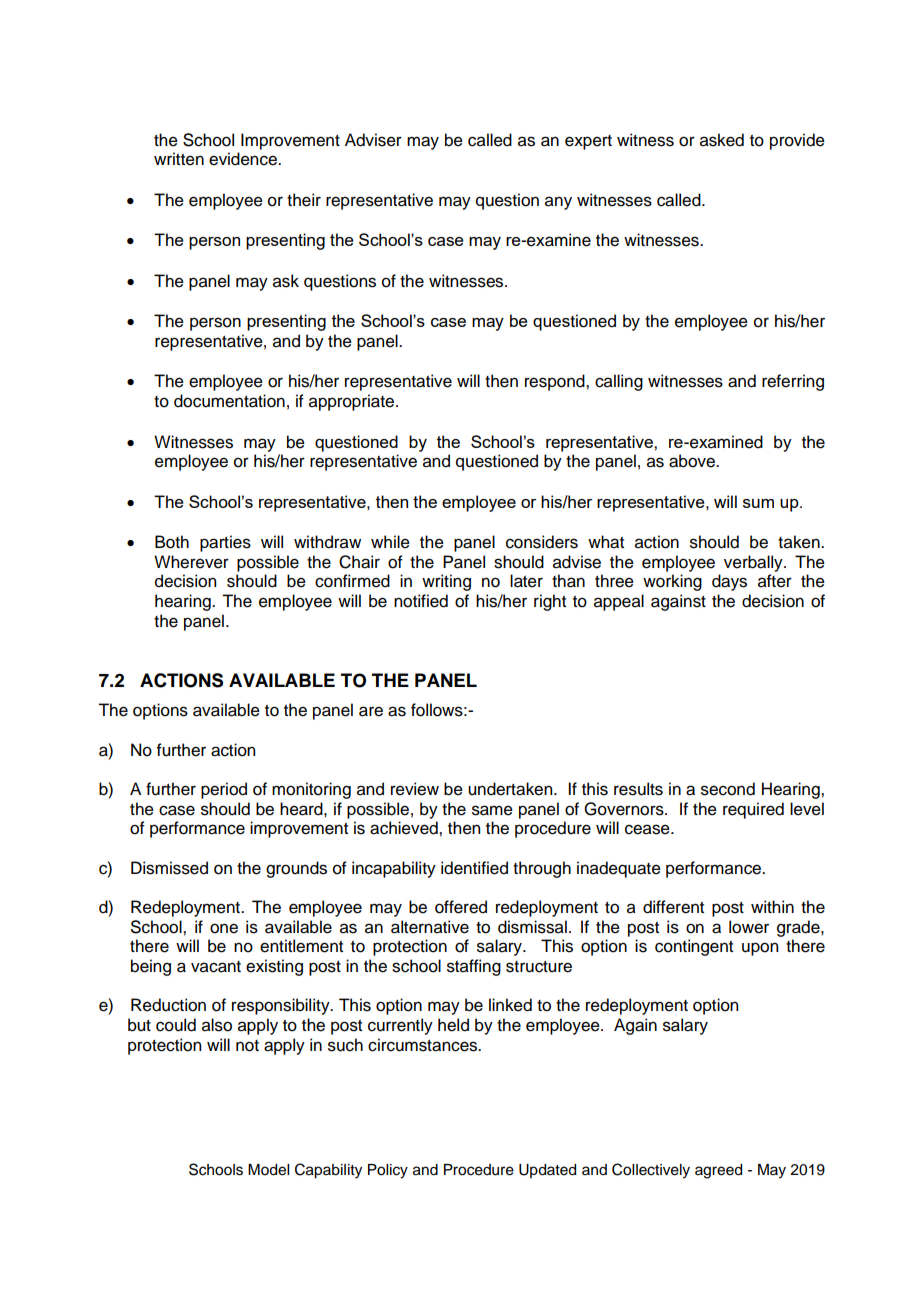 The width and height of the document is (924, 1308). What do you see at coordinates (268, 1170) in the document?
I see `Model` at bounding box center [268, 1170].
